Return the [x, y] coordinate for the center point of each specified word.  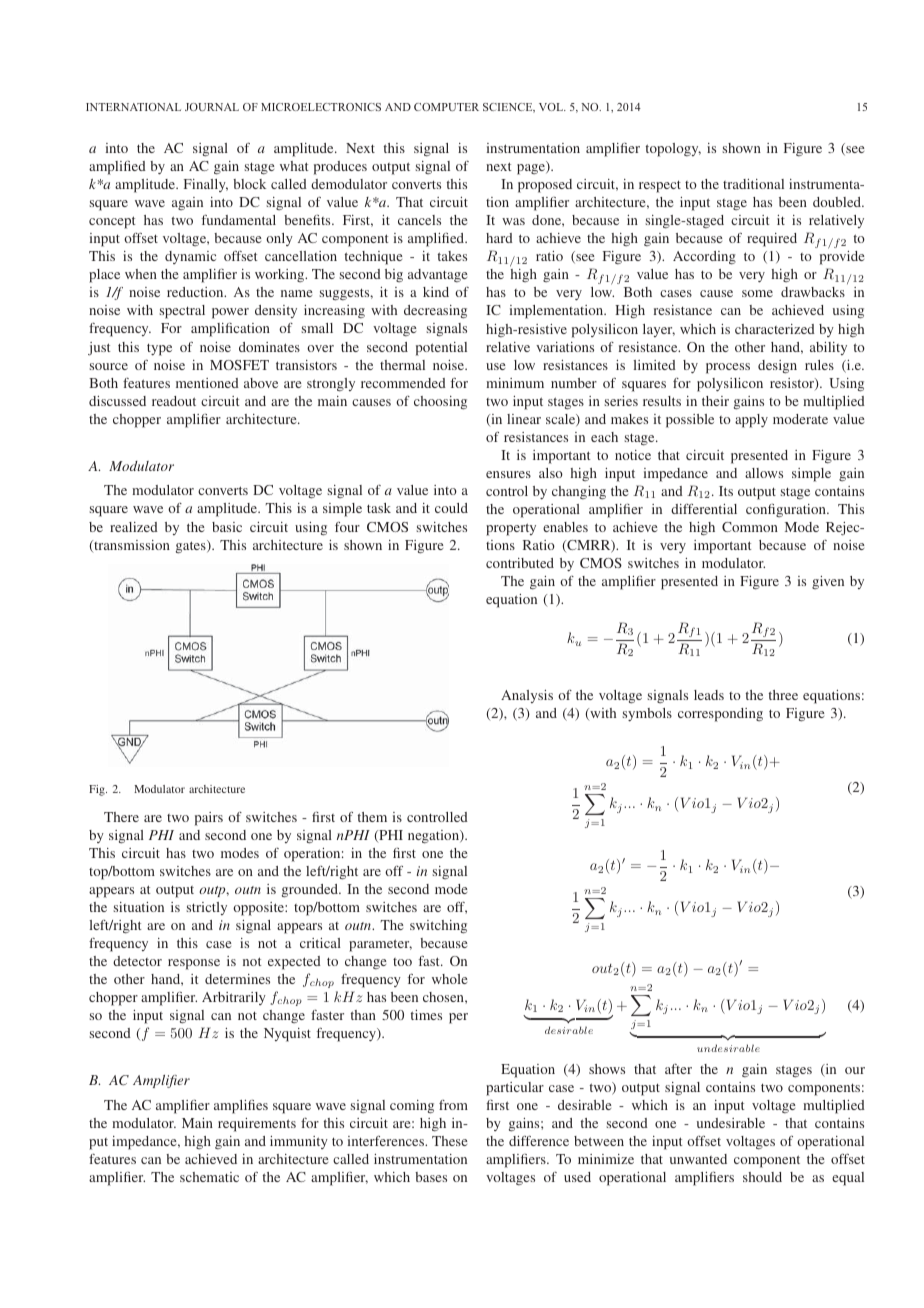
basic [227, 527]
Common [750, 527]
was [513, 221]
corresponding [720, 715]
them [372, 817]
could [451, 508]
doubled [838, 202]
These [449, 1141]
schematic [209, 1177]
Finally [206, 185]
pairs [209, 819]
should [762, 1177]
